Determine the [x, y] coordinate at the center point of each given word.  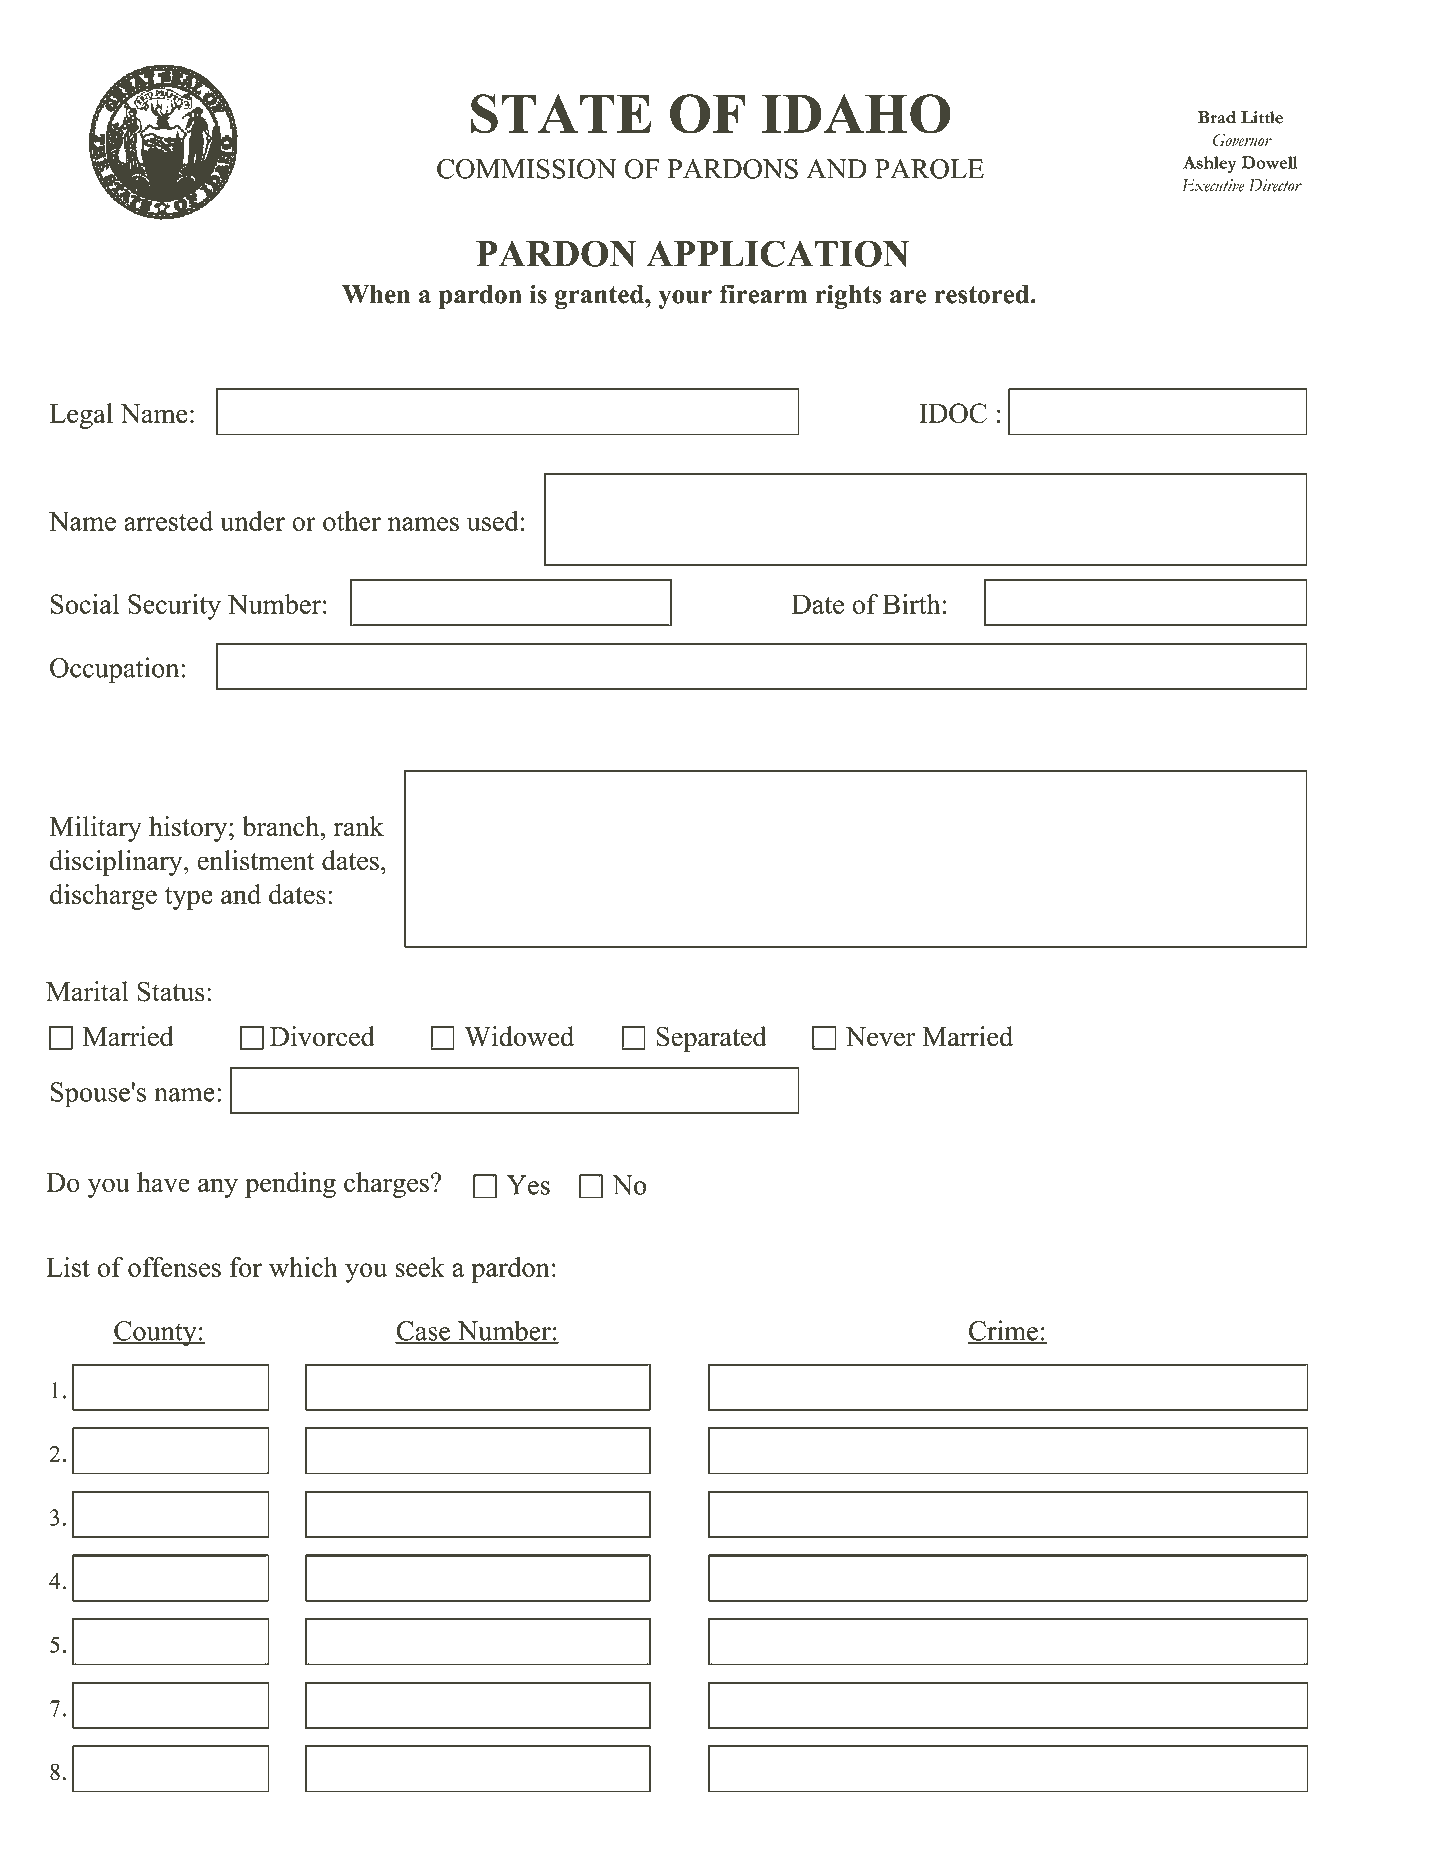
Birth [911, 604]
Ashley [1210, 164]
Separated [711, 1039]
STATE [561, 114]
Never [880, 1037]
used [493, 521]
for [246, 1267]
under [252, 521]
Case [424, 1332]
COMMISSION [527, 169]
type [189, 898]
